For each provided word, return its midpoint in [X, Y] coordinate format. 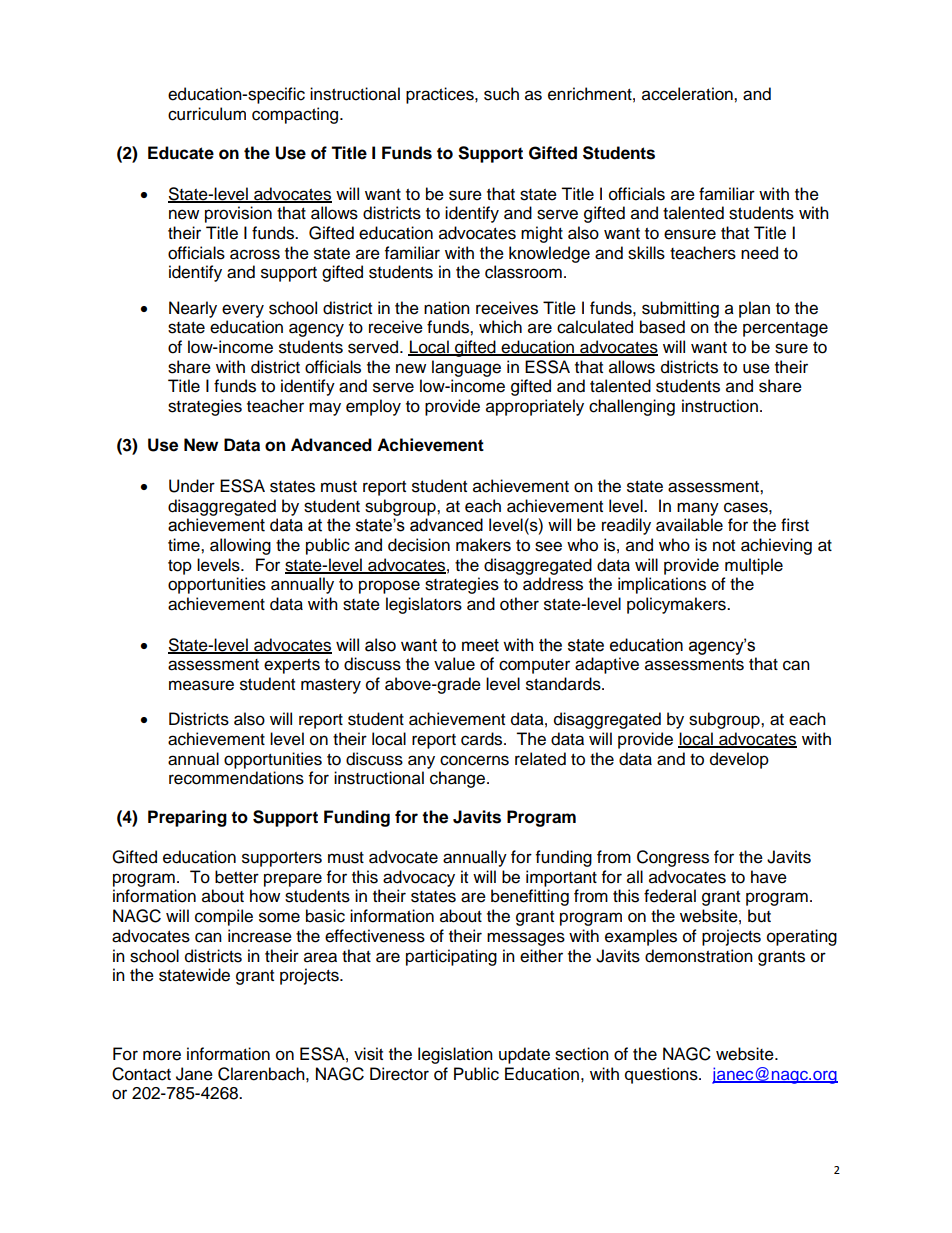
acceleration [688, 94]
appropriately [535, 407]
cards [483, 739]
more [162, 1055]
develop [739, 760]
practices [441, 95]
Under [192, 486]
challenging [632, 407]
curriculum [207, 114]
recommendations [236, 778]
